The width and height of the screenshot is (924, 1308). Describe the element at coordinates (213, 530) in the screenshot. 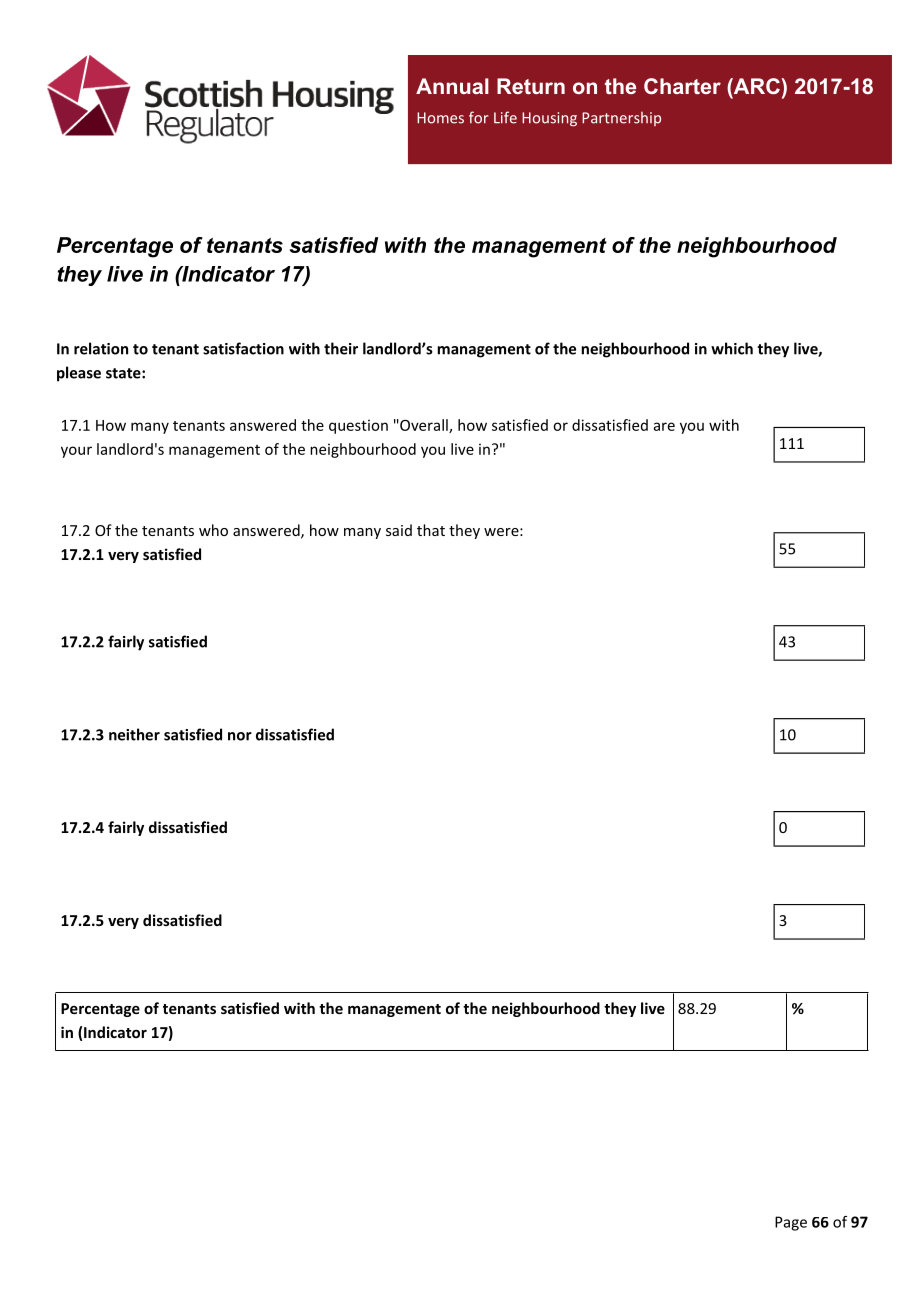

I see `who` at that location.
